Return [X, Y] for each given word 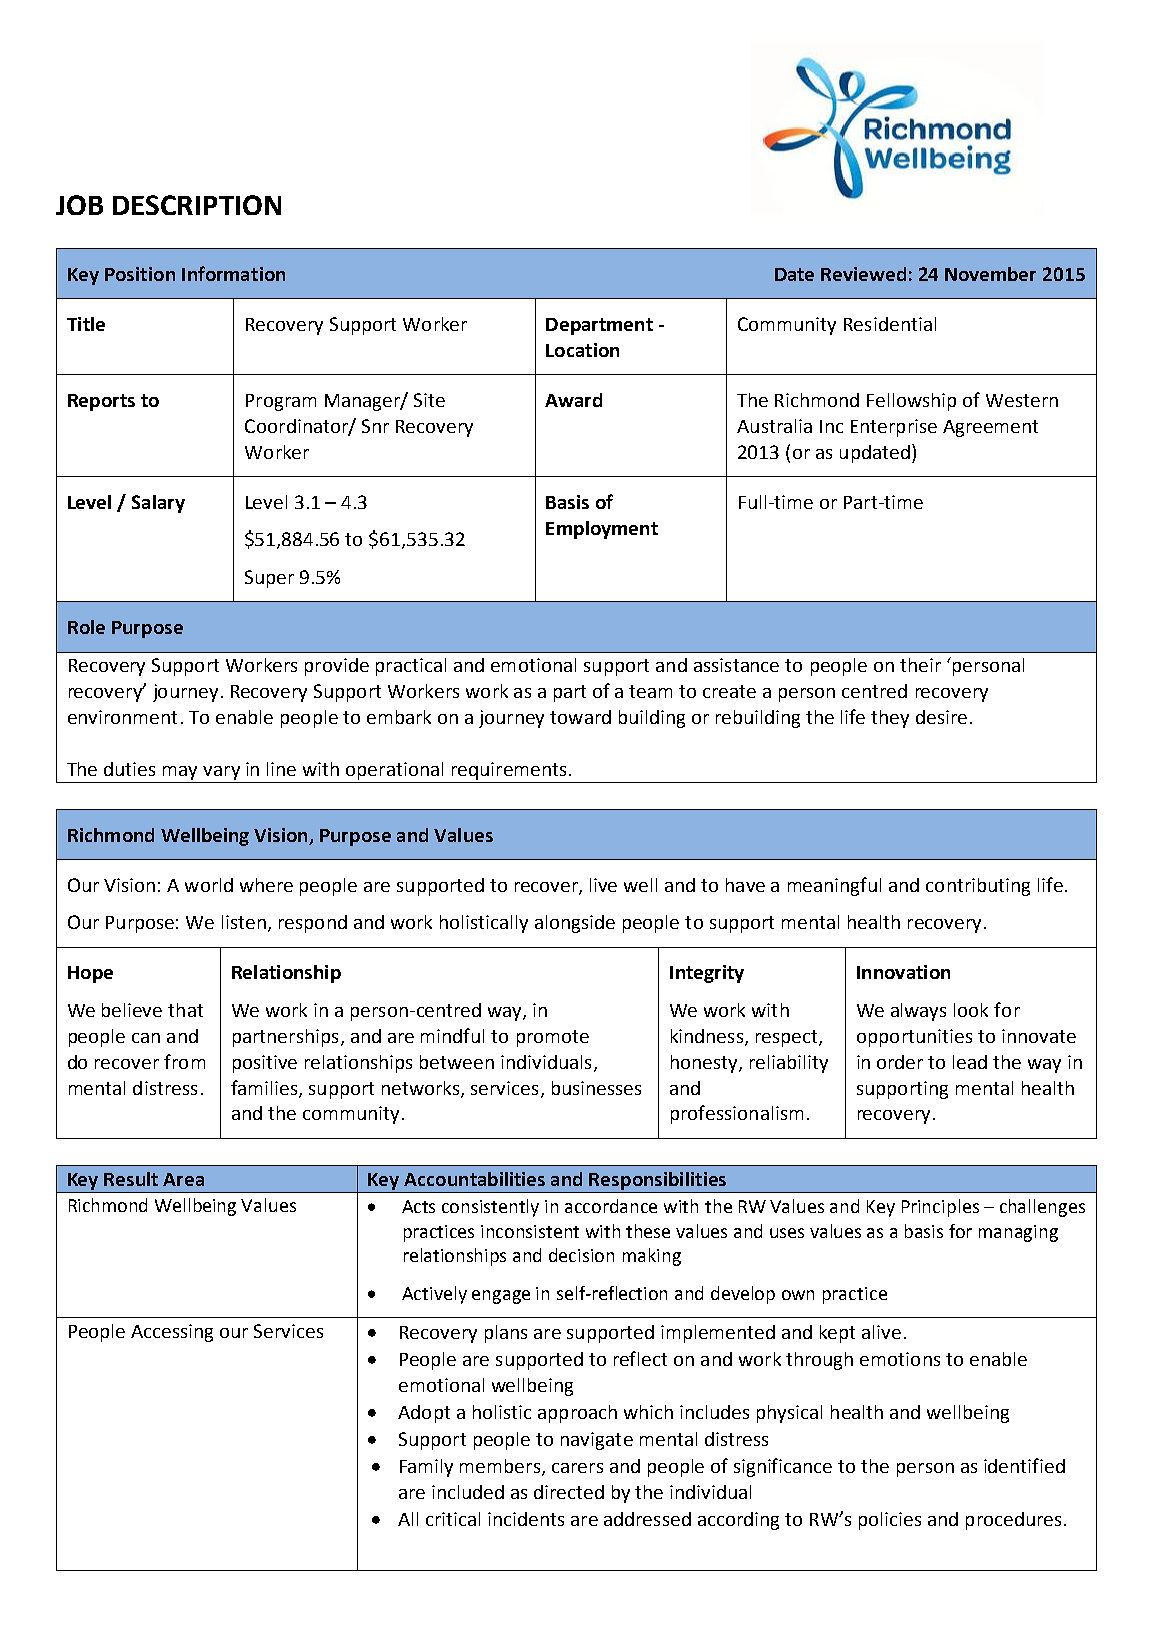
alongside [575, 924]
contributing [978, 887]
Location [582, 350]
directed [569, 1492]
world [209, 885]
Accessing [172, 1333]
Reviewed [863, 274]
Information [233, 273]
